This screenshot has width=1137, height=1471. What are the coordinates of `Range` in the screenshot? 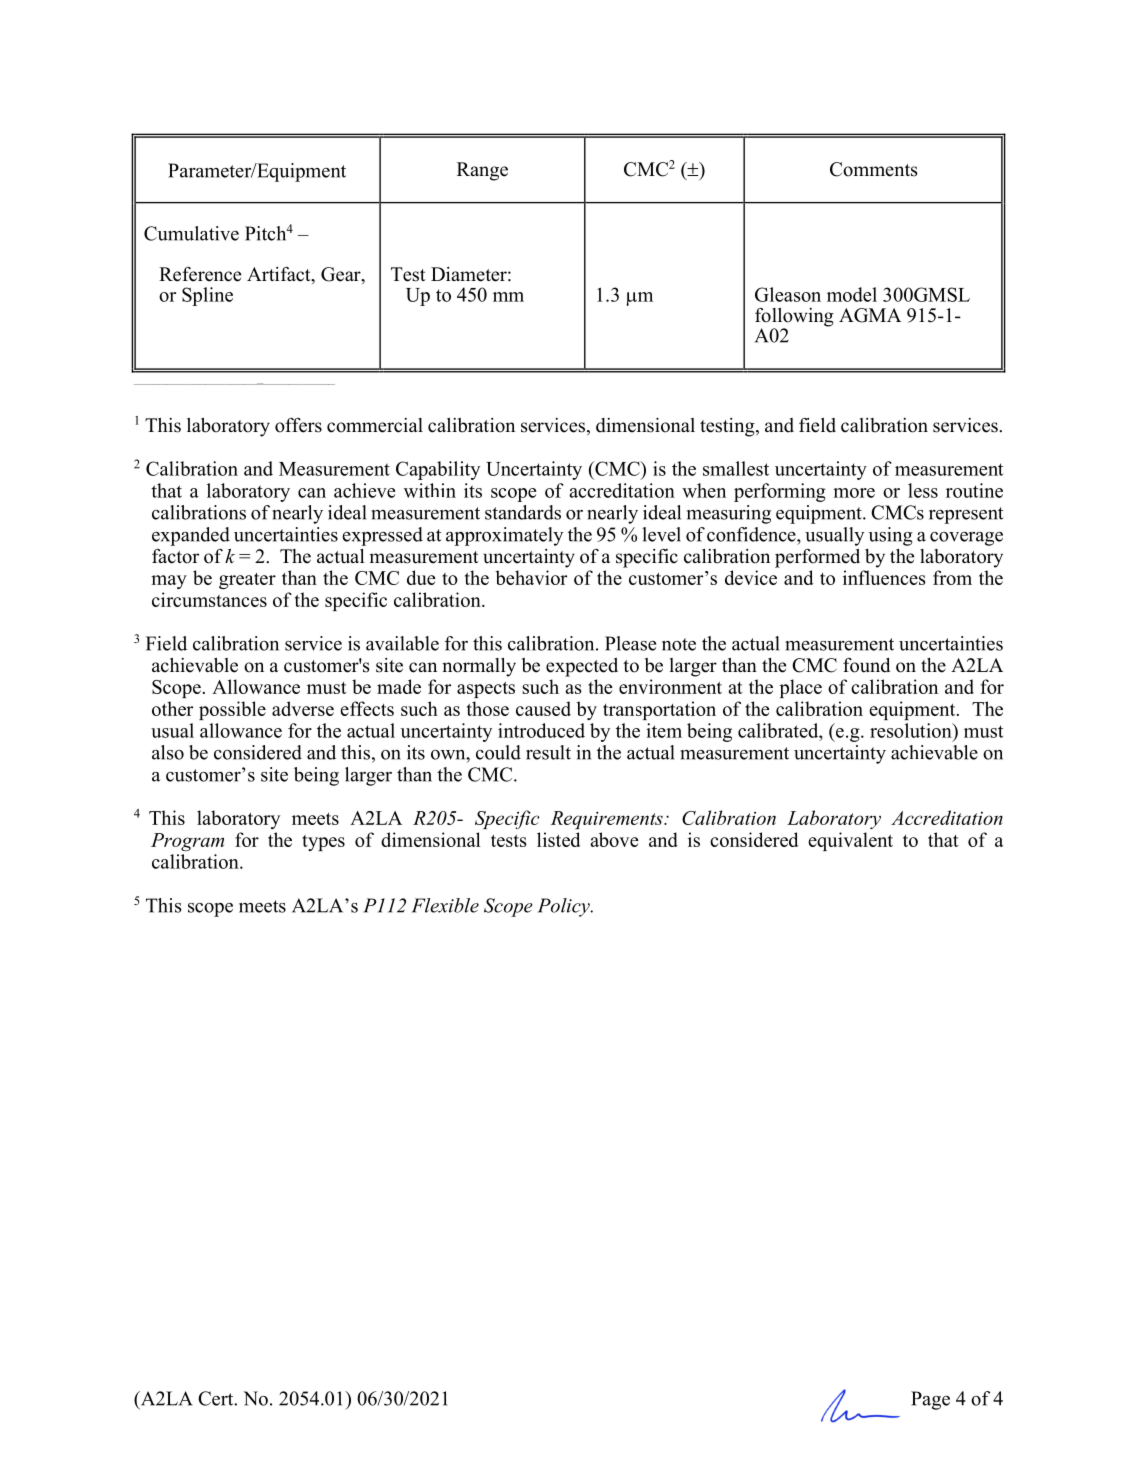 It's located at (482, 171).
